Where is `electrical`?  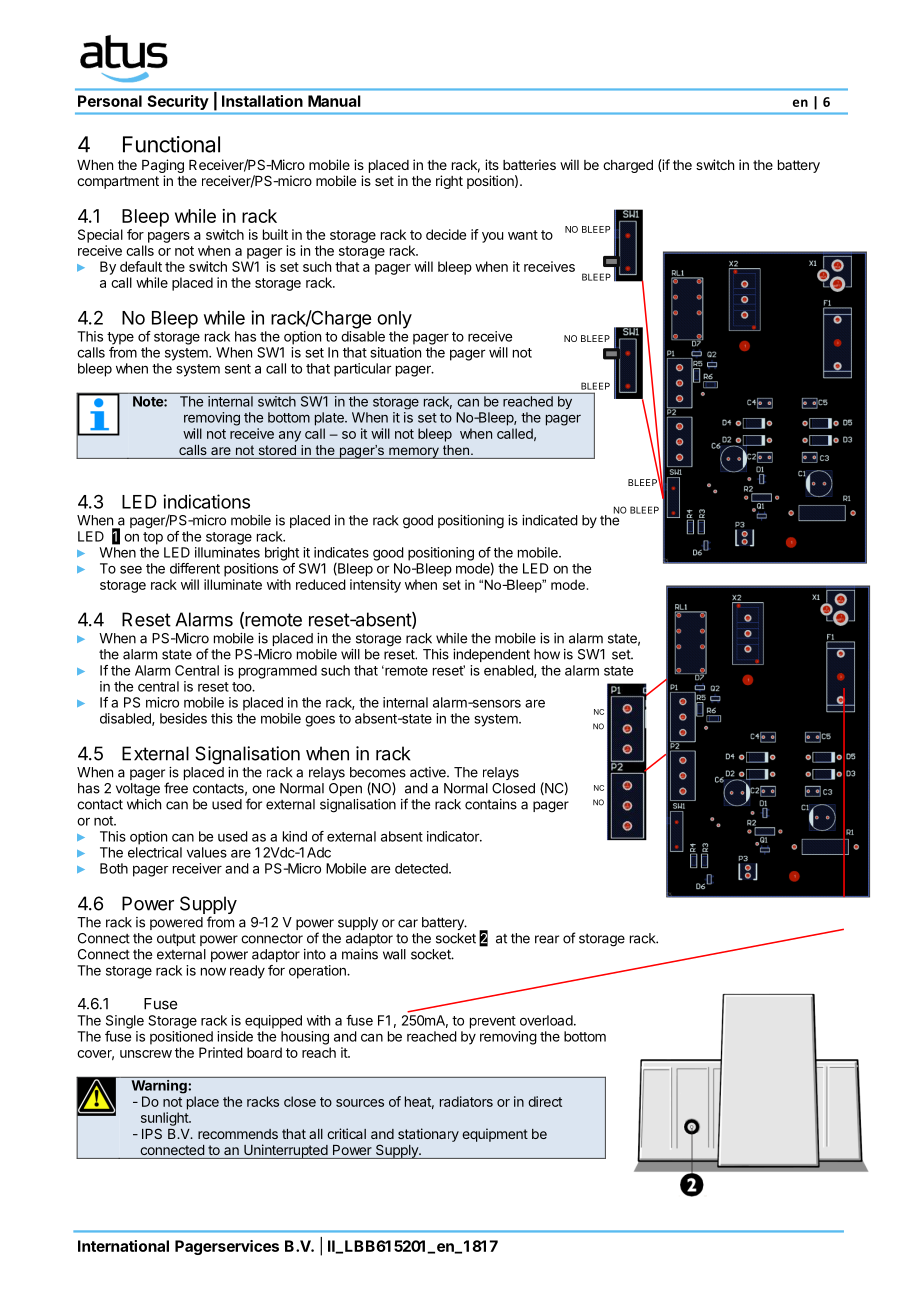
electrical is located at coordinates (155, 852).
